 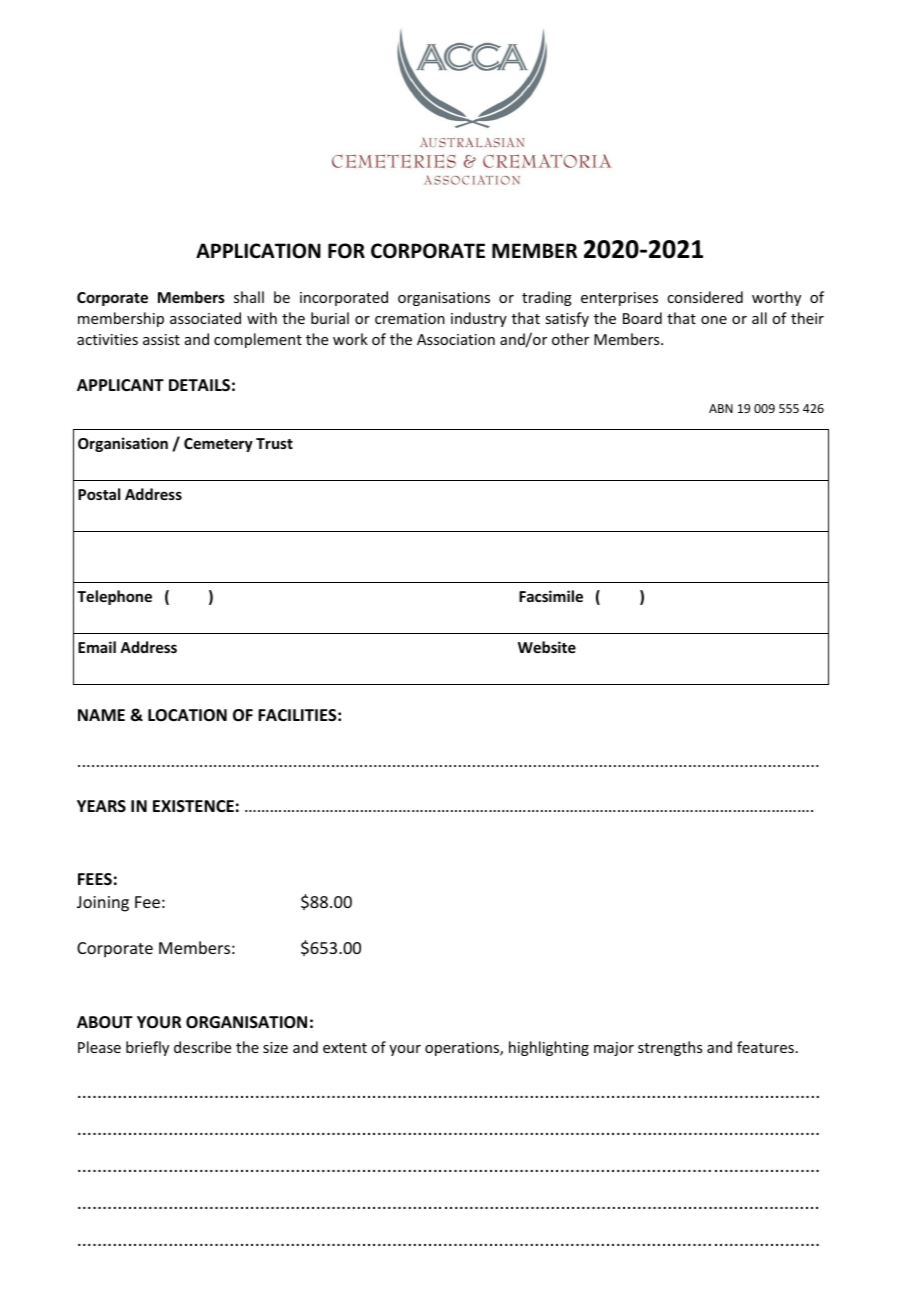 What do you see at coordinates (721, 408) in the screenshot?
I see `ABN` at bounding box center [721, 408].
